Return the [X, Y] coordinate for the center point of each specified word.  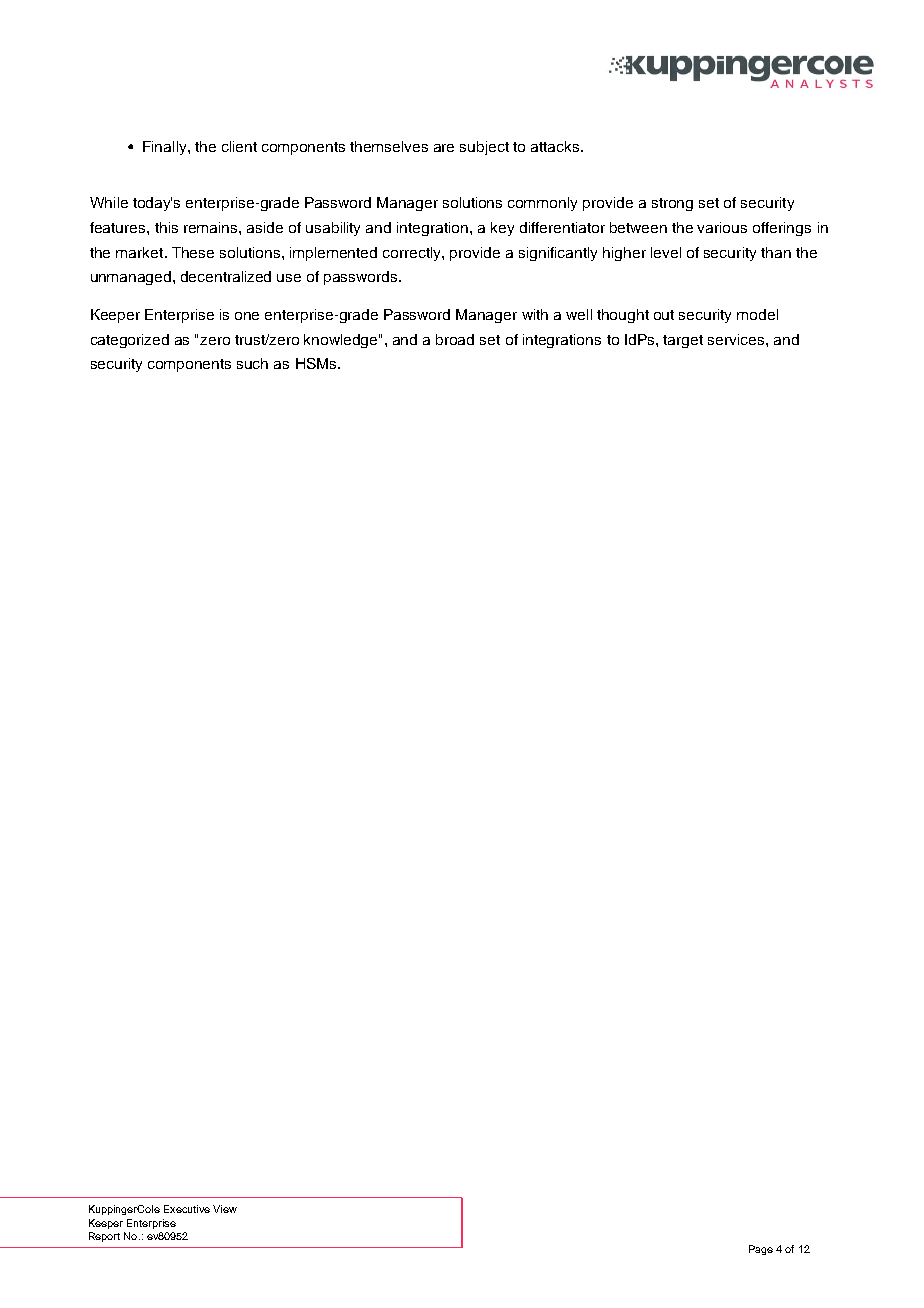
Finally [166, 148]
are [444, 148]
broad [455, 339]
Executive [187, 1209]
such [252, 363]
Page [761, 1250]
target [683, 341]
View [225, 1209]
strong [672, 204]
